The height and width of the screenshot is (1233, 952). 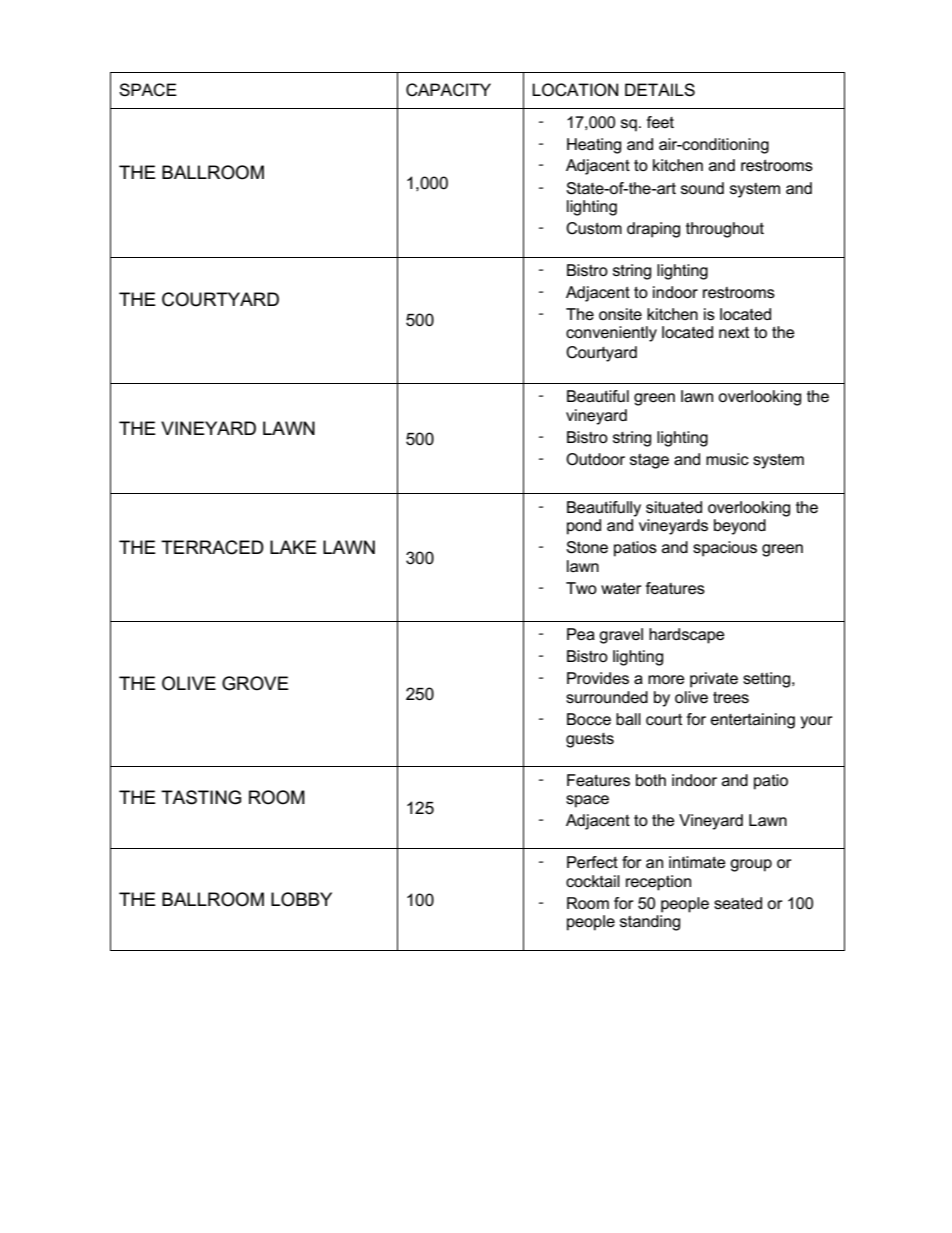 I want to click on conveniently, so click(x=611, y=334).
